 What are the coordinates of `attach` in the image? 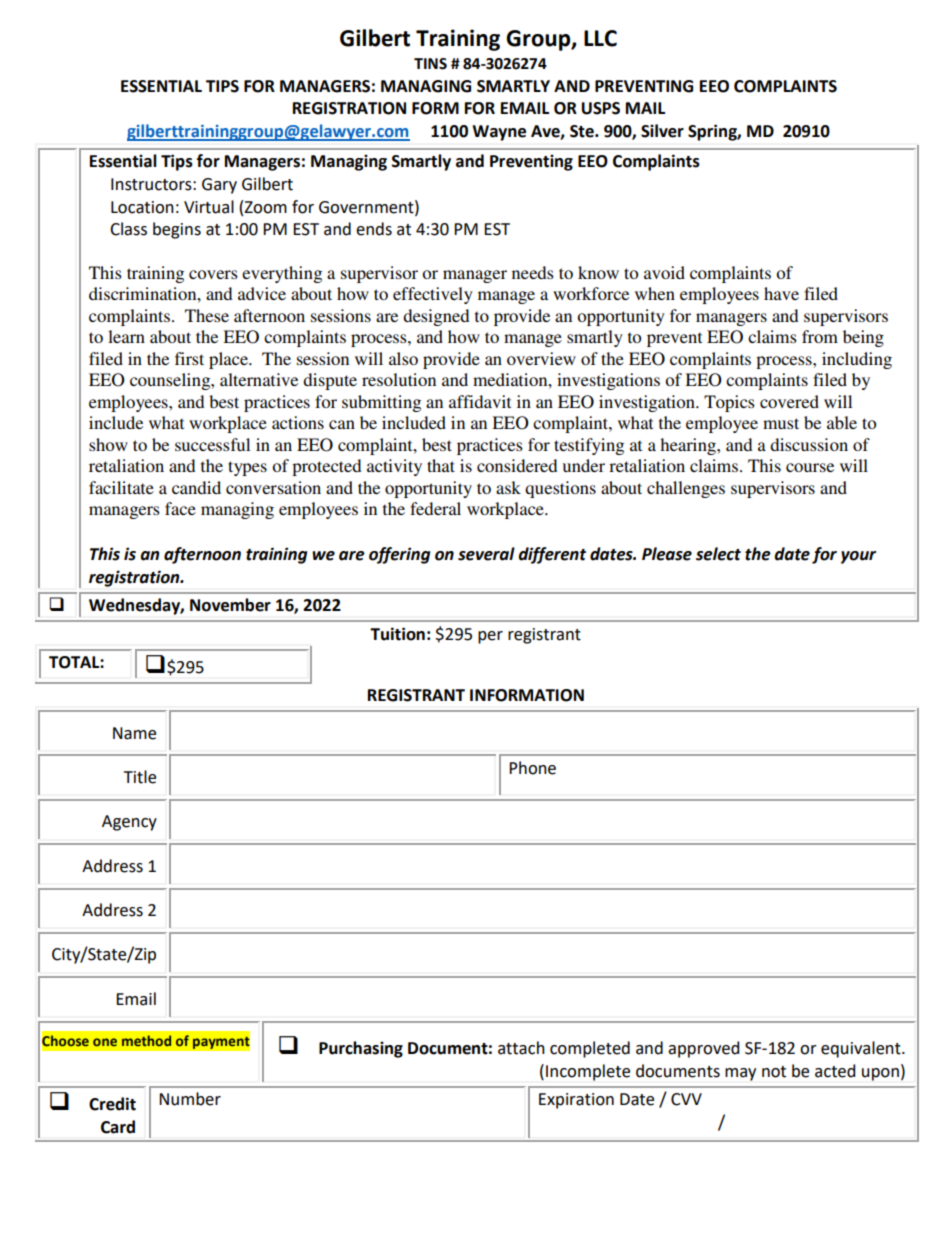 It's located at (521, 1048).
